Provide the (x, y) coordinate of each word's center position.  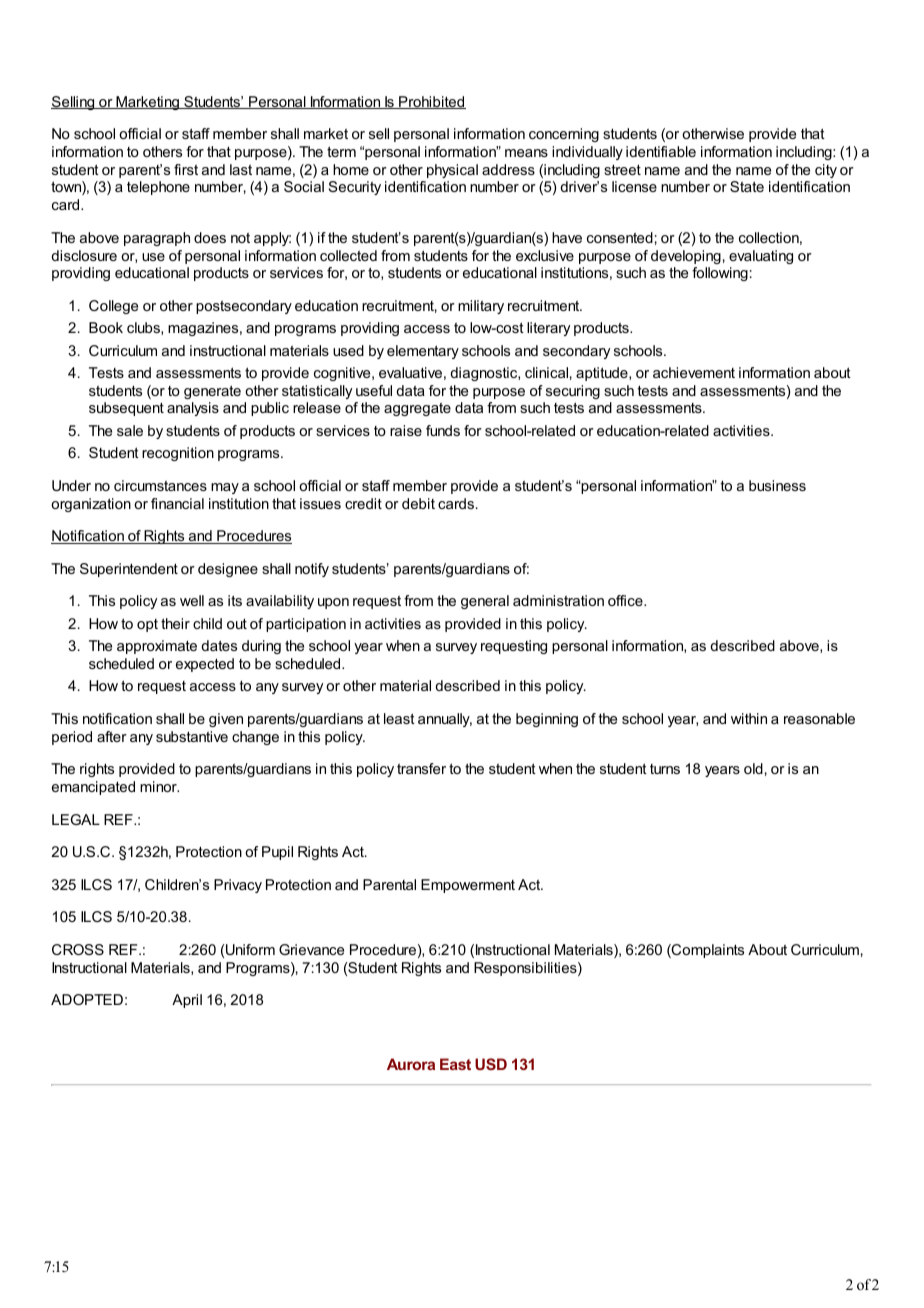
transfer (421, 768)
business (777, 485)
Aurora (411, 1064)
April (187, 1001)
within (749, 718)
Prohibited (431, 102)
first (186, 169)
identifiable (661, 151)
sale (130, 430)
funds (443, 430)
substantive (192, 736)
